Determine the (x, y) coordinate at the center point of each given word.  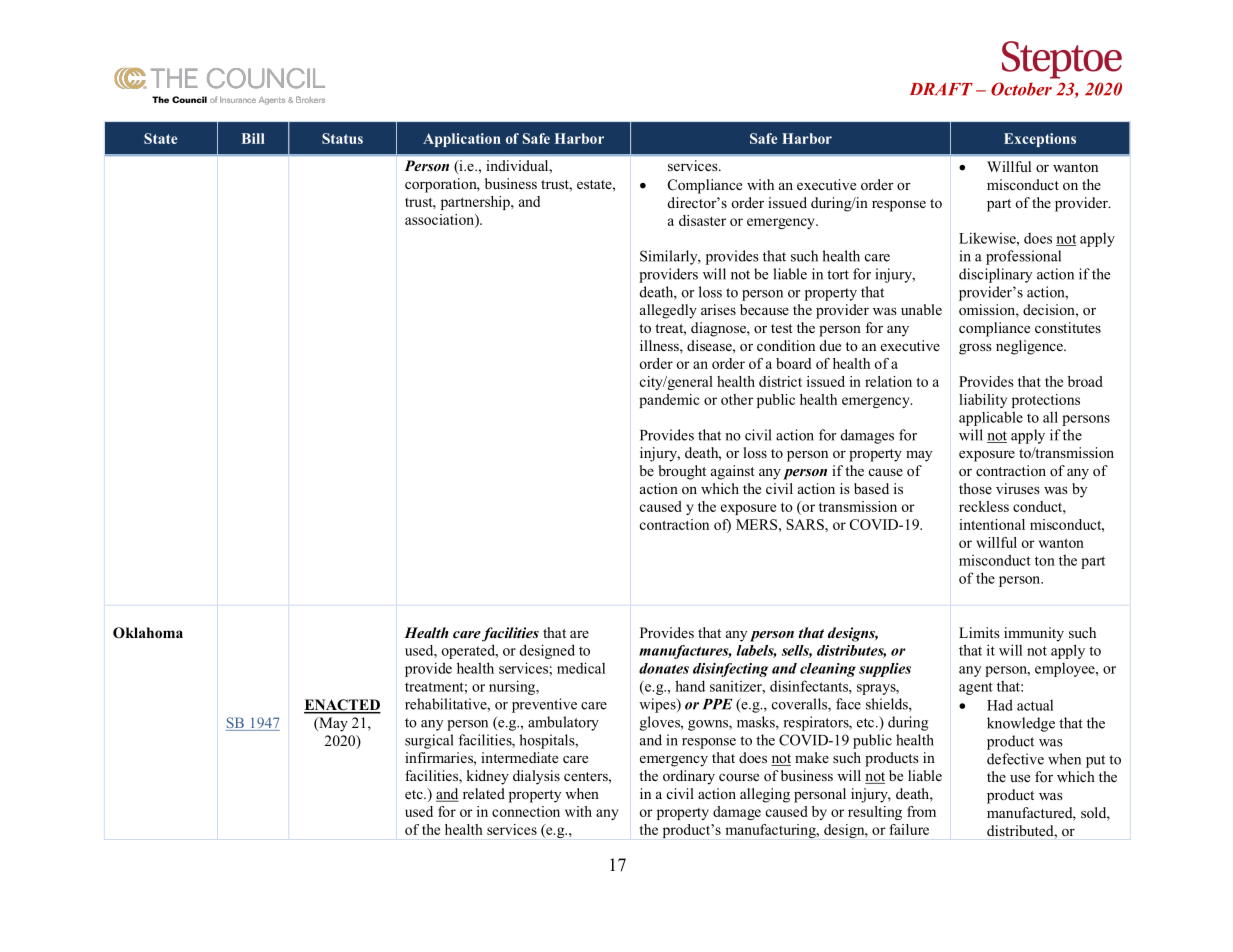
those (975, 488)
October (1021, 89)
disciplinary (995, 275)
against (733, 472)
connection (526, 811)
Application (462, 140)
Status (342, 138)
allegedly (668, 311)
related (484, 793)
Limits (979, 632)
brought (682, 472)
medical (581, 668)
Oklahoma (148, 633)
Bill (253, 138)
